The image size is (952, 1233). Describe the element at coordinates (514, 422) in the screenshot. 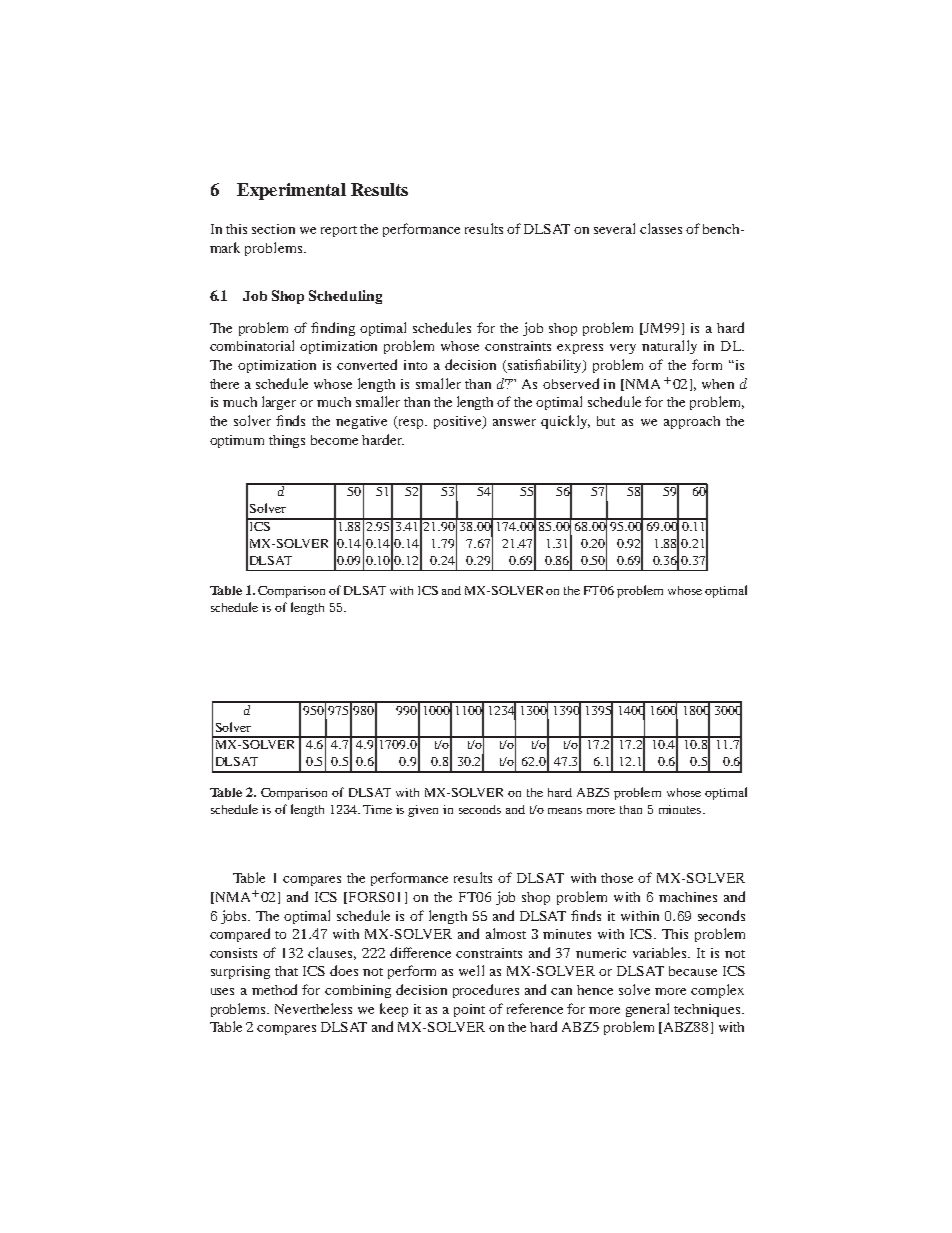

I see `answer` at that location.
